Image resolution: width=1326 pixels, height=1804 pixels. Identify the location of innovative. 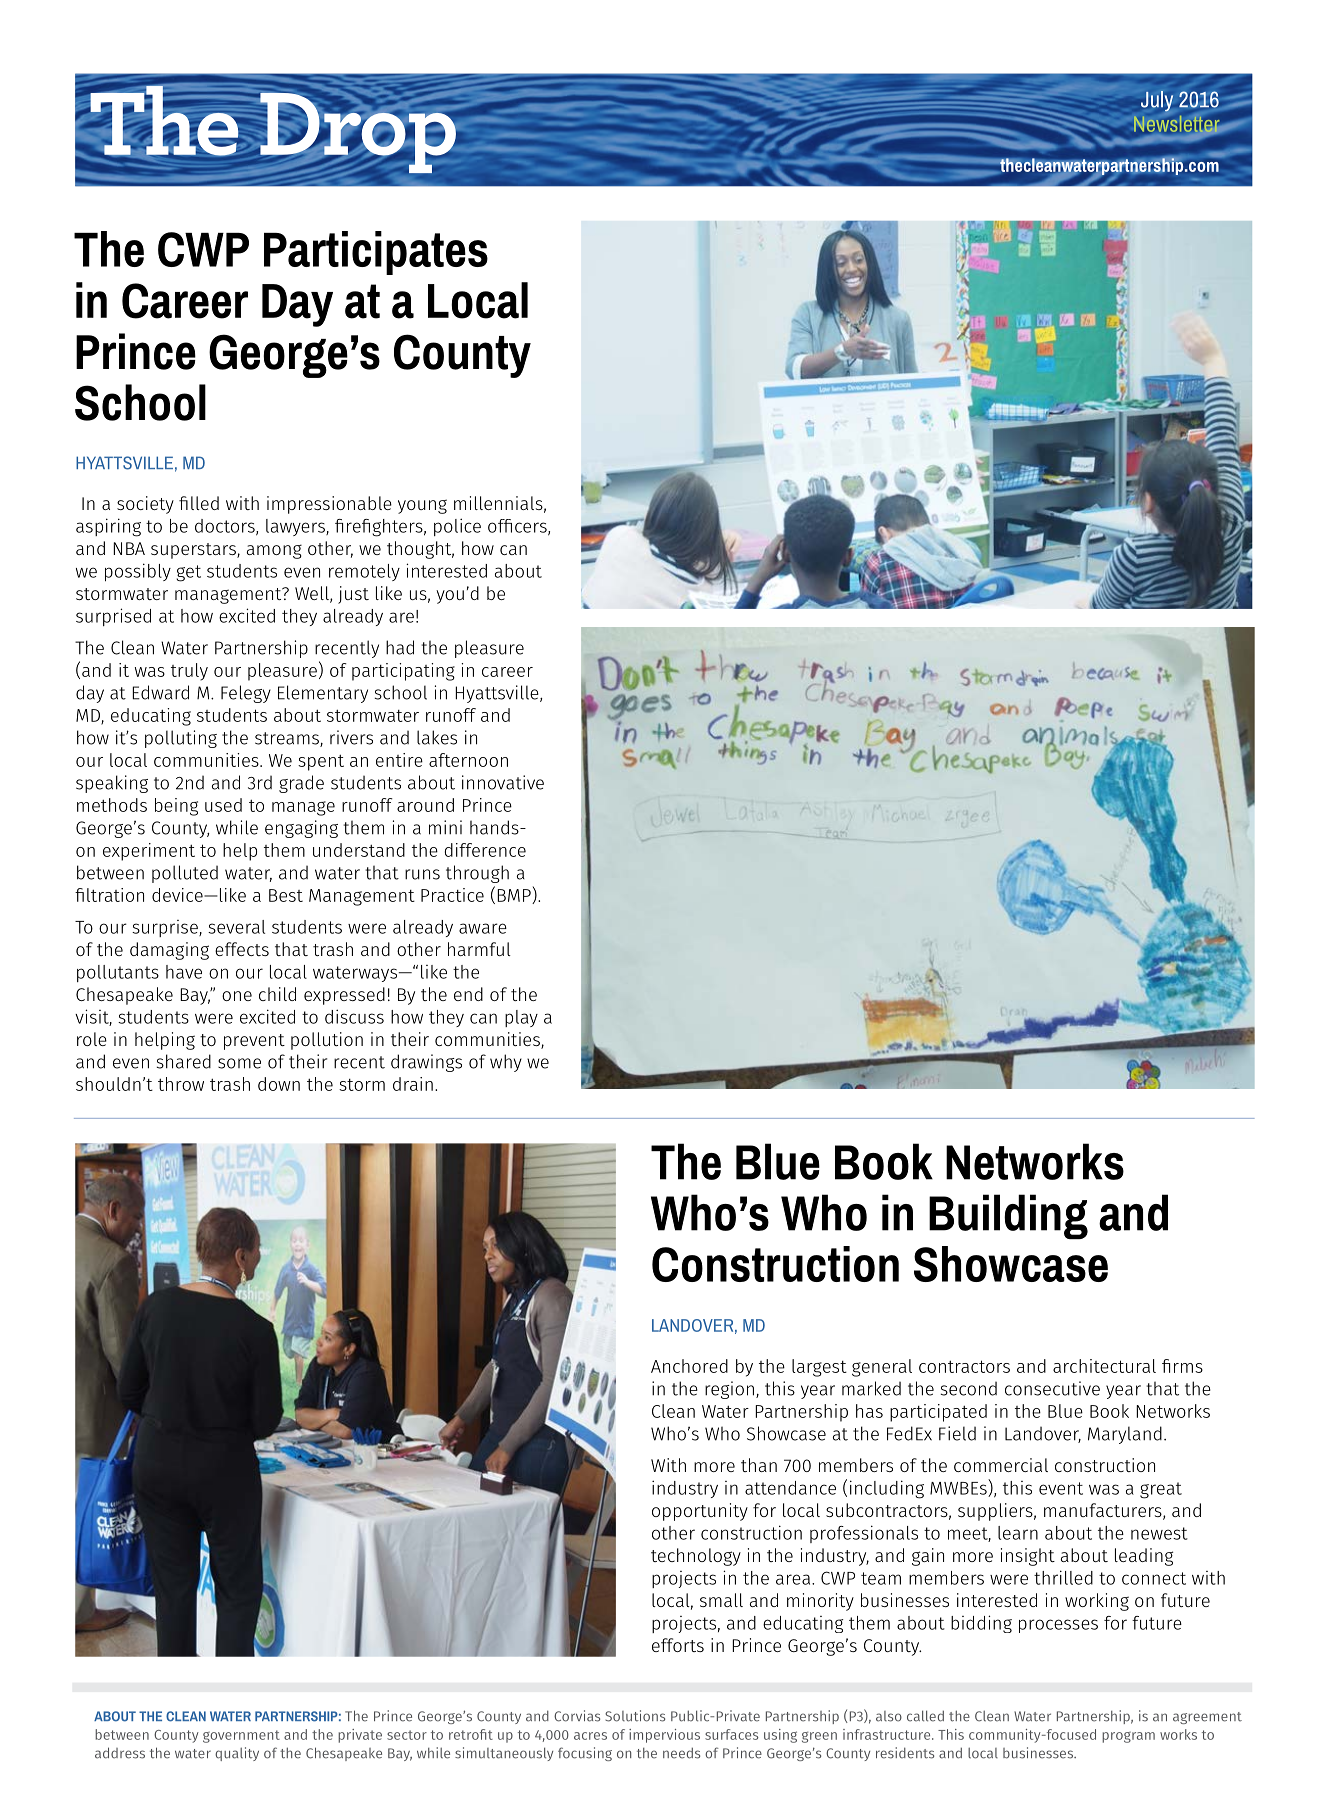
(503, 782).
